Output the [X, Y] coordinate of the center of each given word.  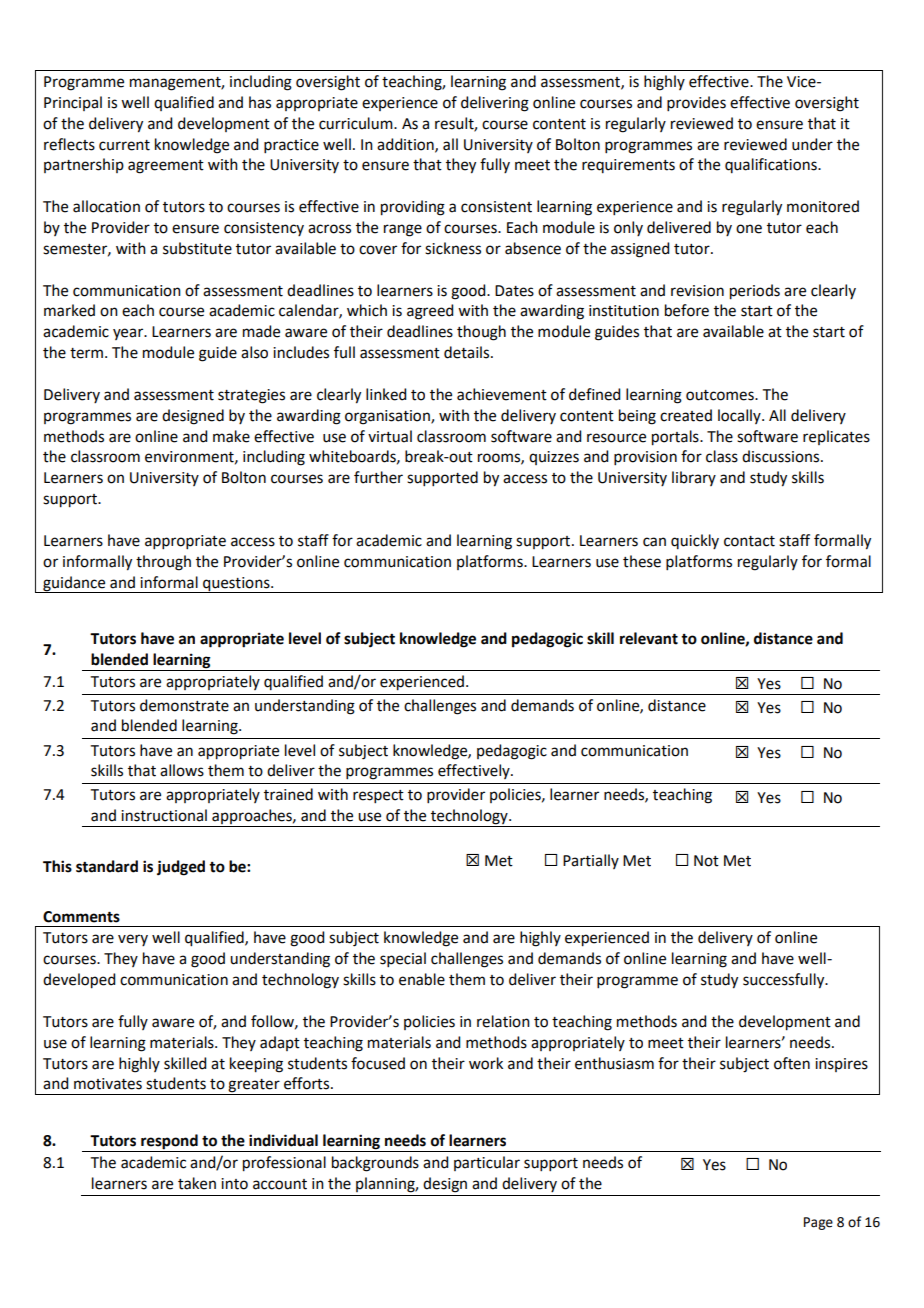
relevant [649, 638]
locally [740, 416]
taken [197, 1183]
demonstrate [184, 705]
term [86, 353]
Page [818, 1223]
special [403, 959]
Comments [81, 917]
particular [487, 1163]
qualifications [772, 165]
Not [706, 861]
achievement [502, 394]
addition [406, 145]
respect [378, 796]
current [124, 145]
